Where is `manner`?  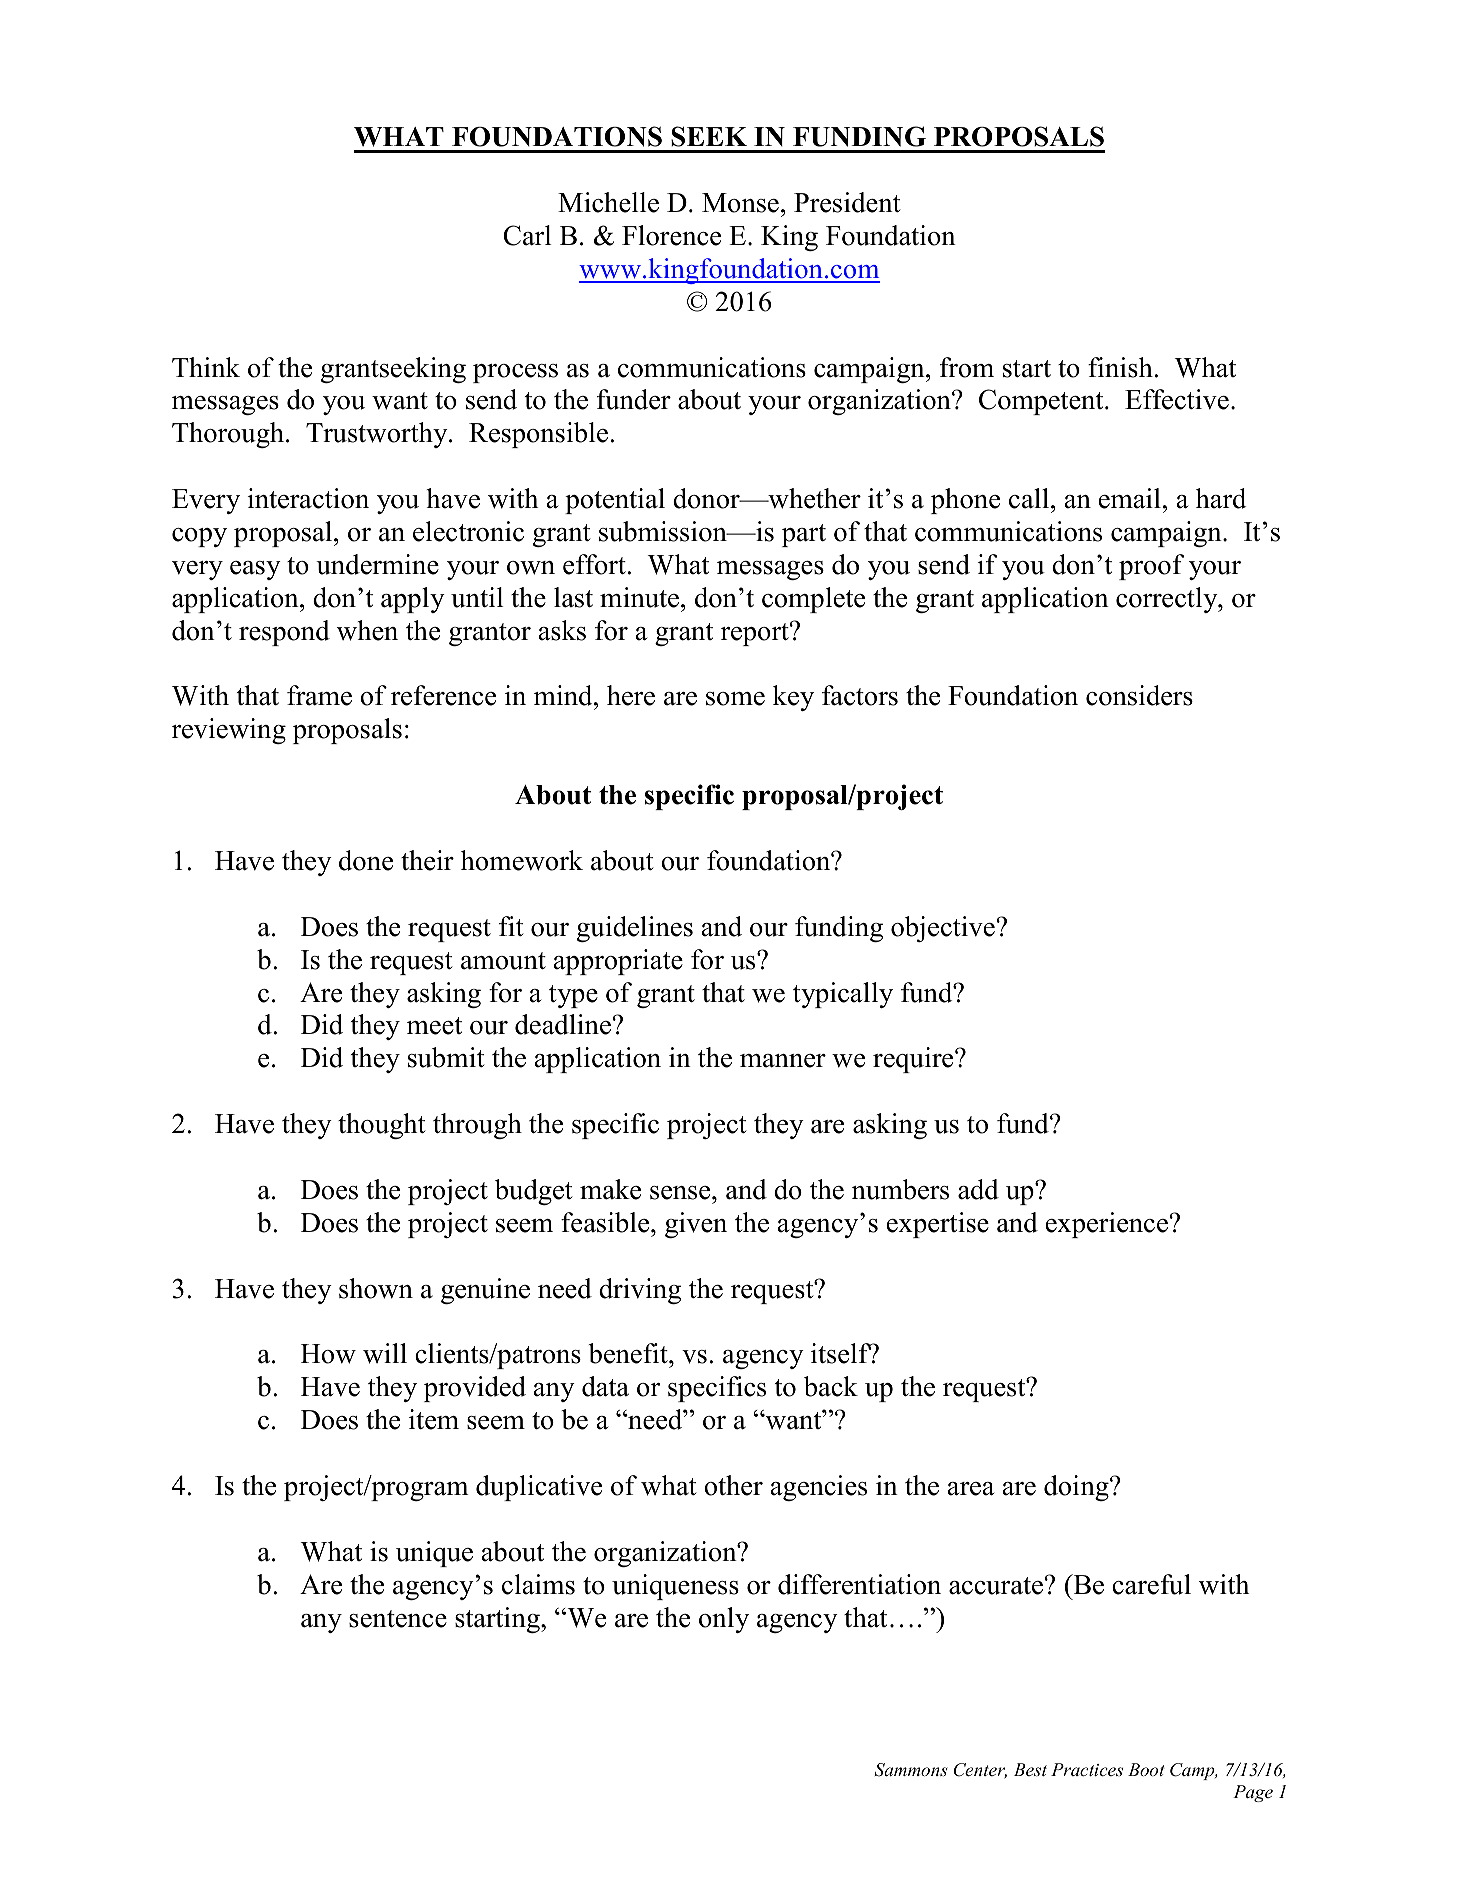
manner is located at coordinates (783, 1061).
